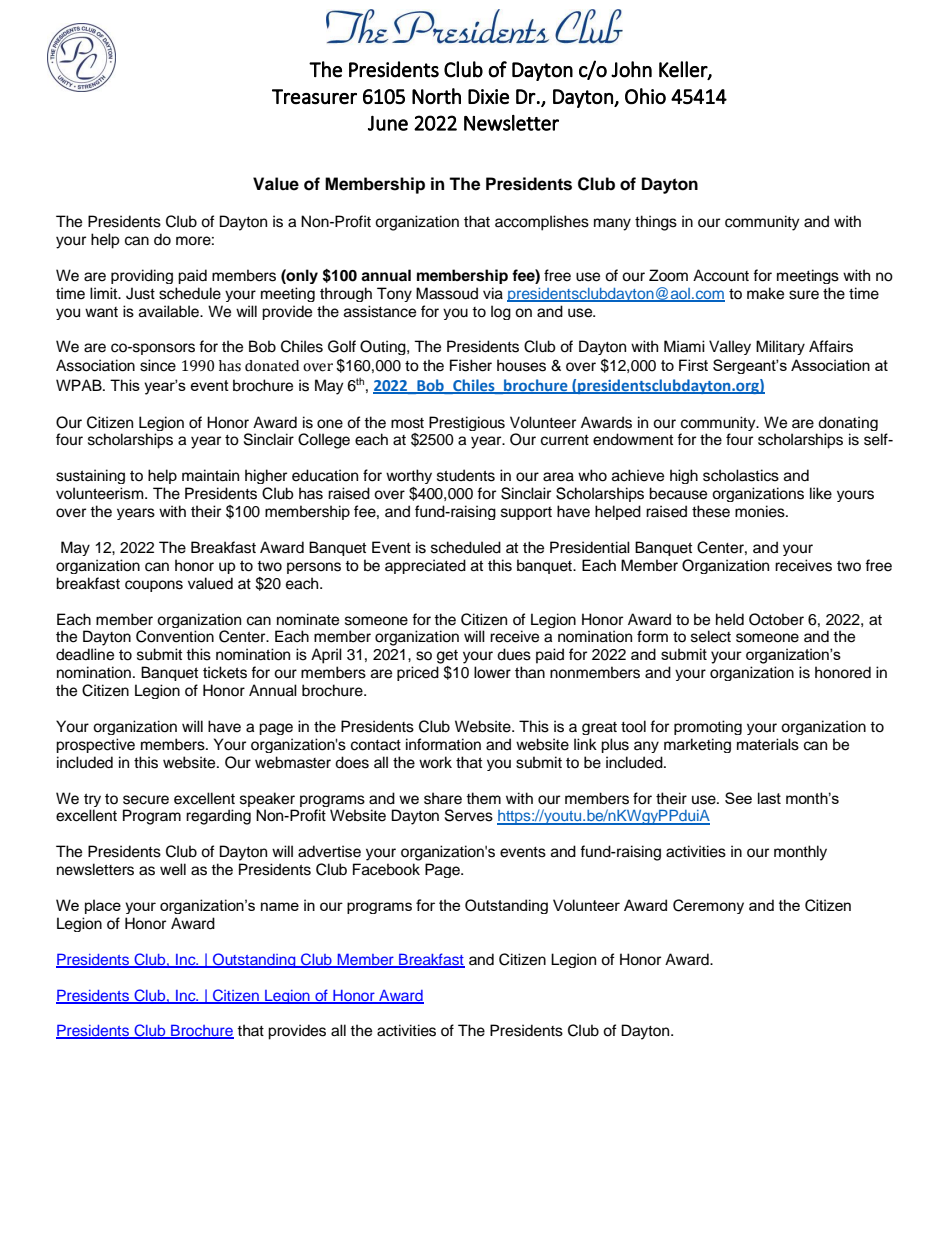  What do you see at coordinates (761, 511) in the screenshot?
I see `monies` at bounding box center [761, 511].
